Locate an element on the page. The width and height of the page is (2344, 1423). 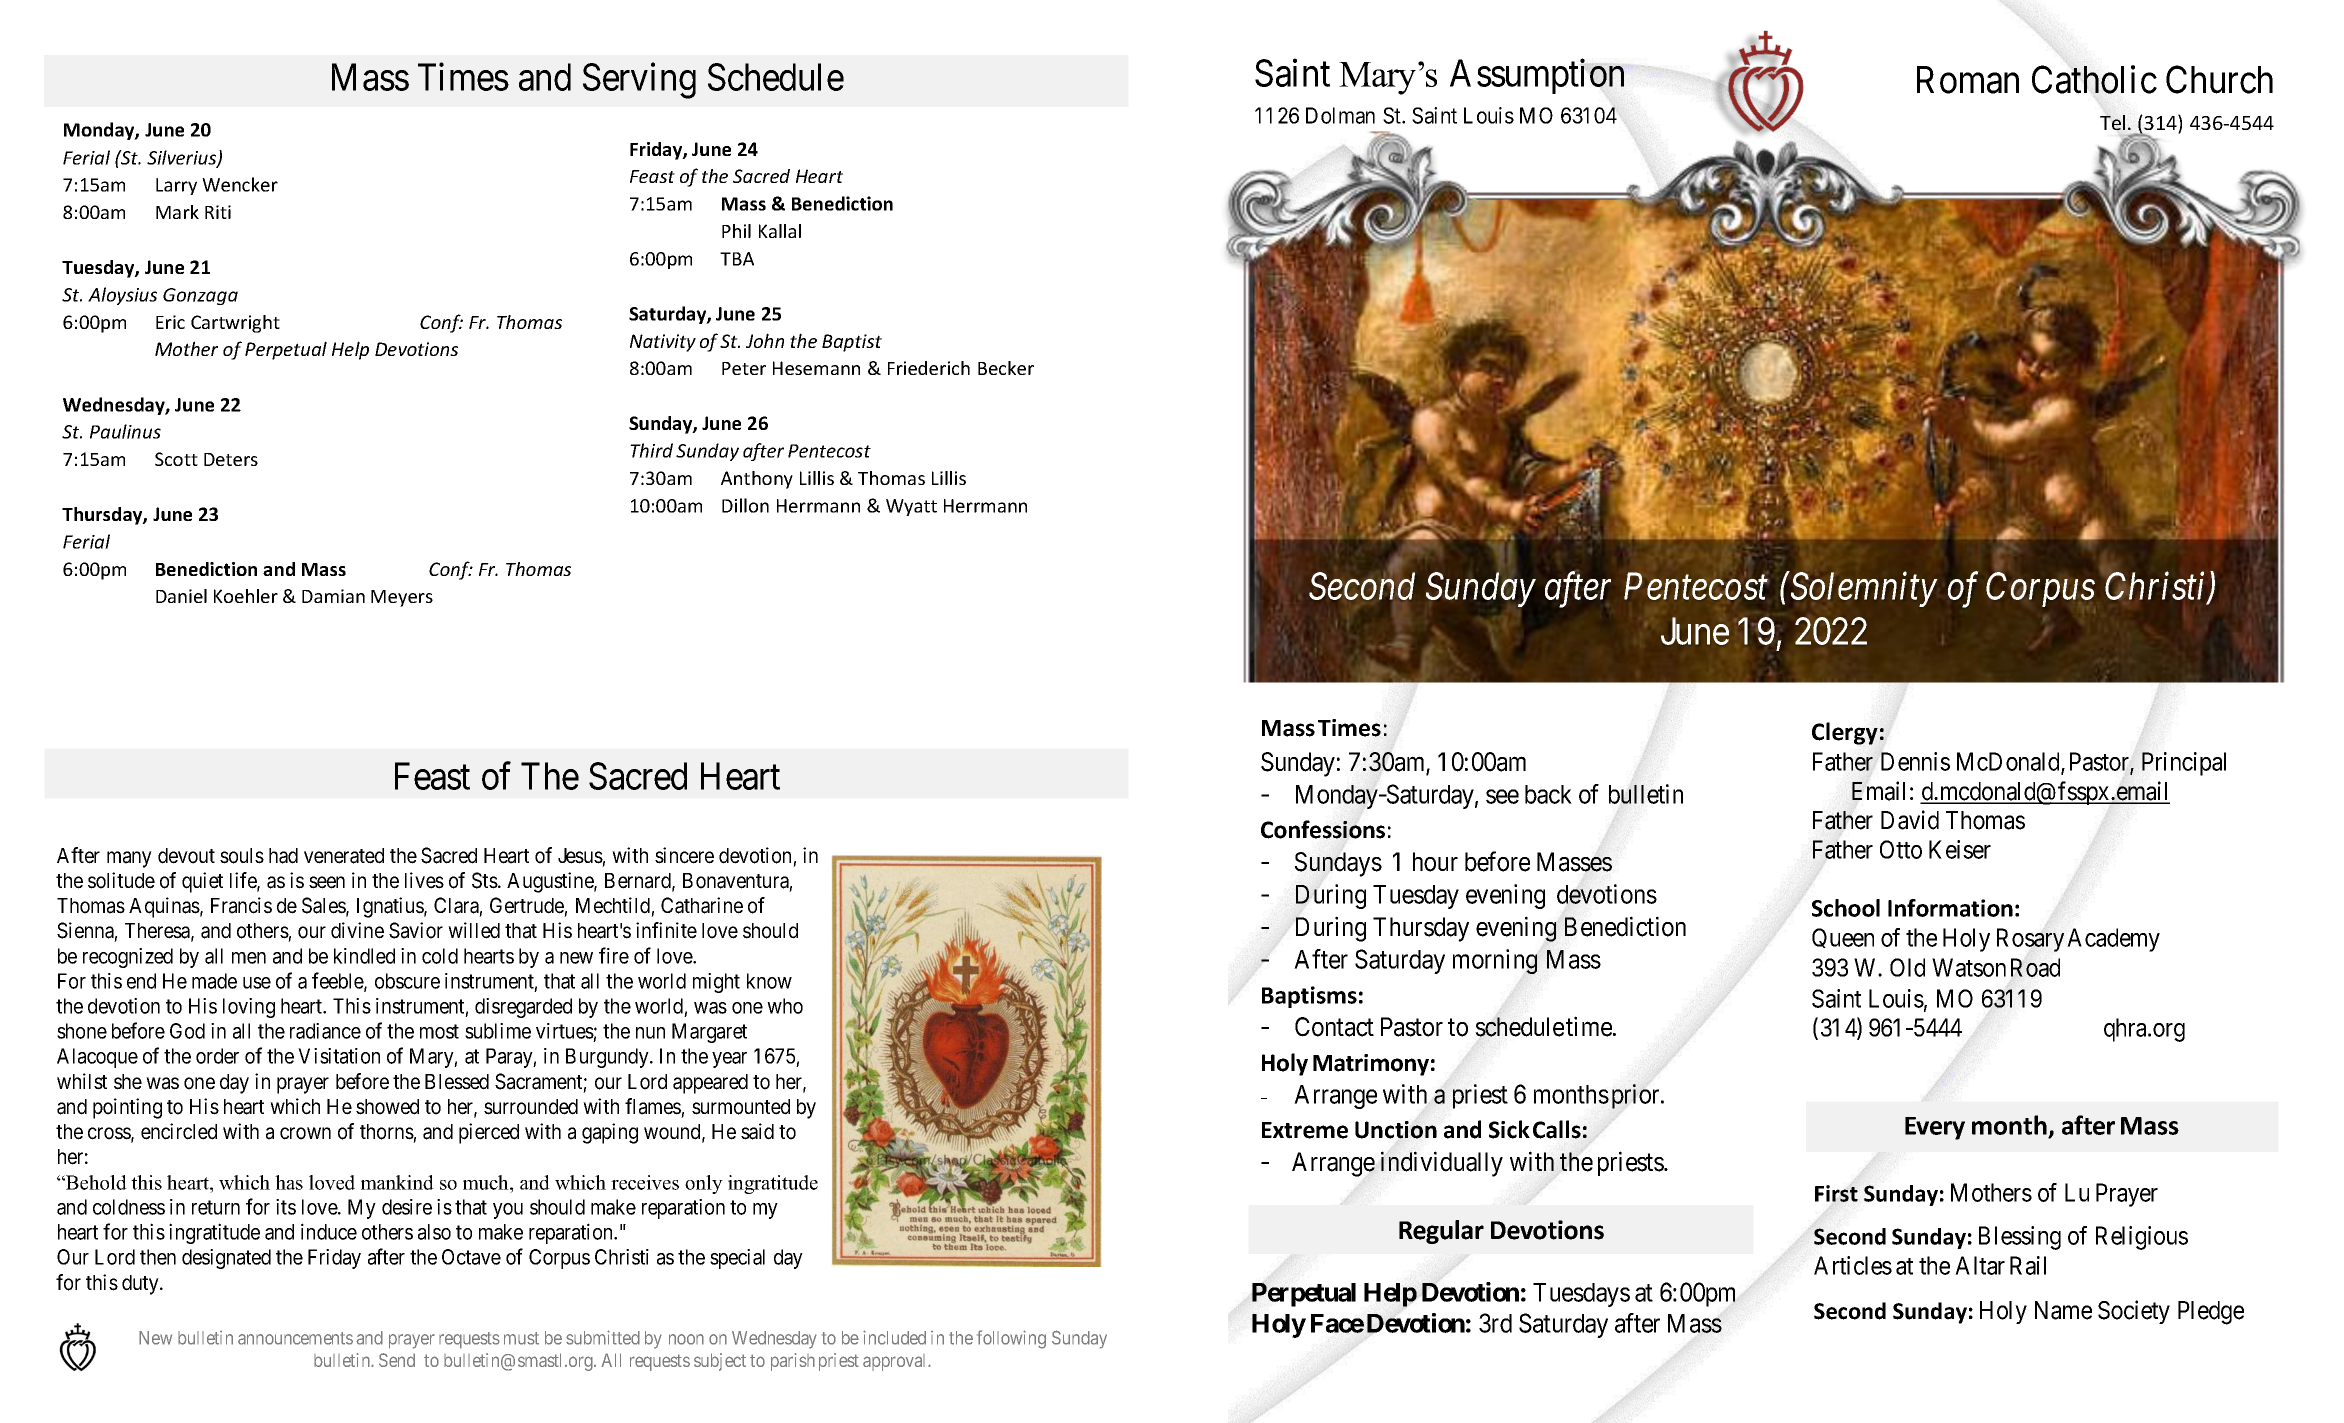
Roman is located at coordinates (1968, 80).
